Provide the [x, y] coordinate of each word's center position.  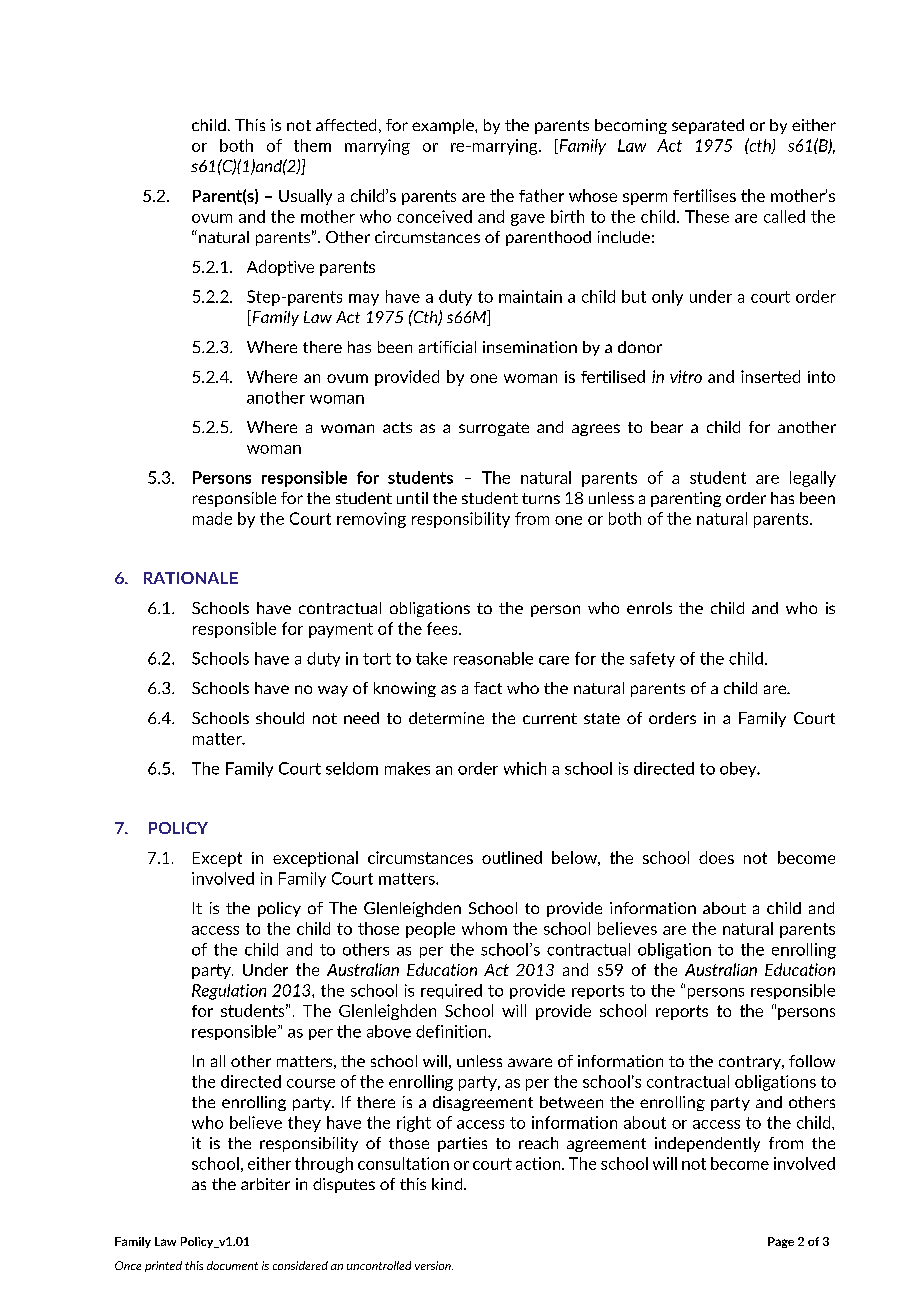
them [312, 145]
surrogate [494, 429]
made [212, 518]
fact [488, 688]
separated [708, 126]
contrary [751, 1063]
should [280, 718]
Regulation [229, 992]
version [434, 1265]
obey [739, 769]
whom [484, 928]
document [232, 1265]
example [444, 126]
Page [781, 1242]
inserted [770, 376]
